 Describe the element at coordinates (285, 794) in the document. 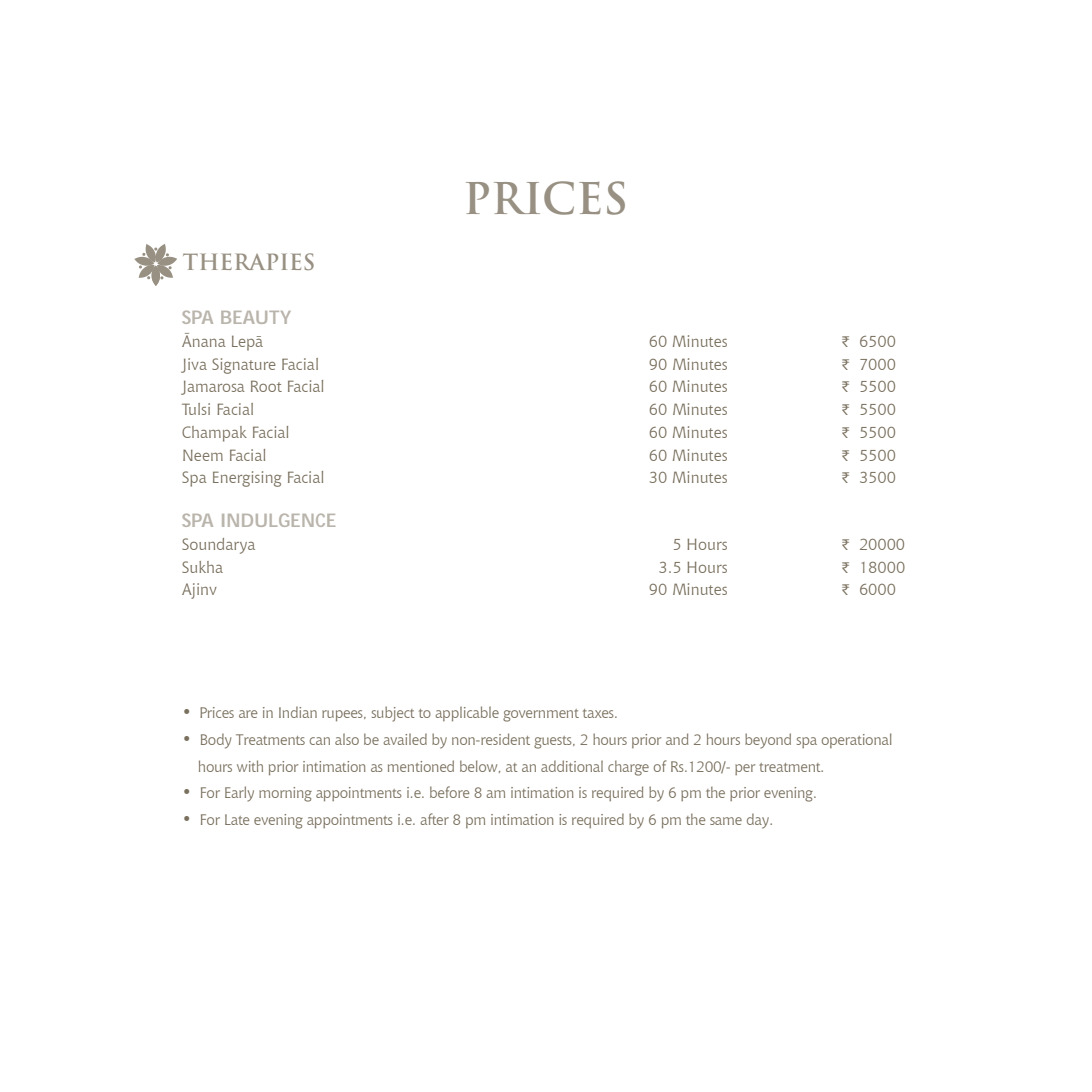

I see `morning` at that location.
